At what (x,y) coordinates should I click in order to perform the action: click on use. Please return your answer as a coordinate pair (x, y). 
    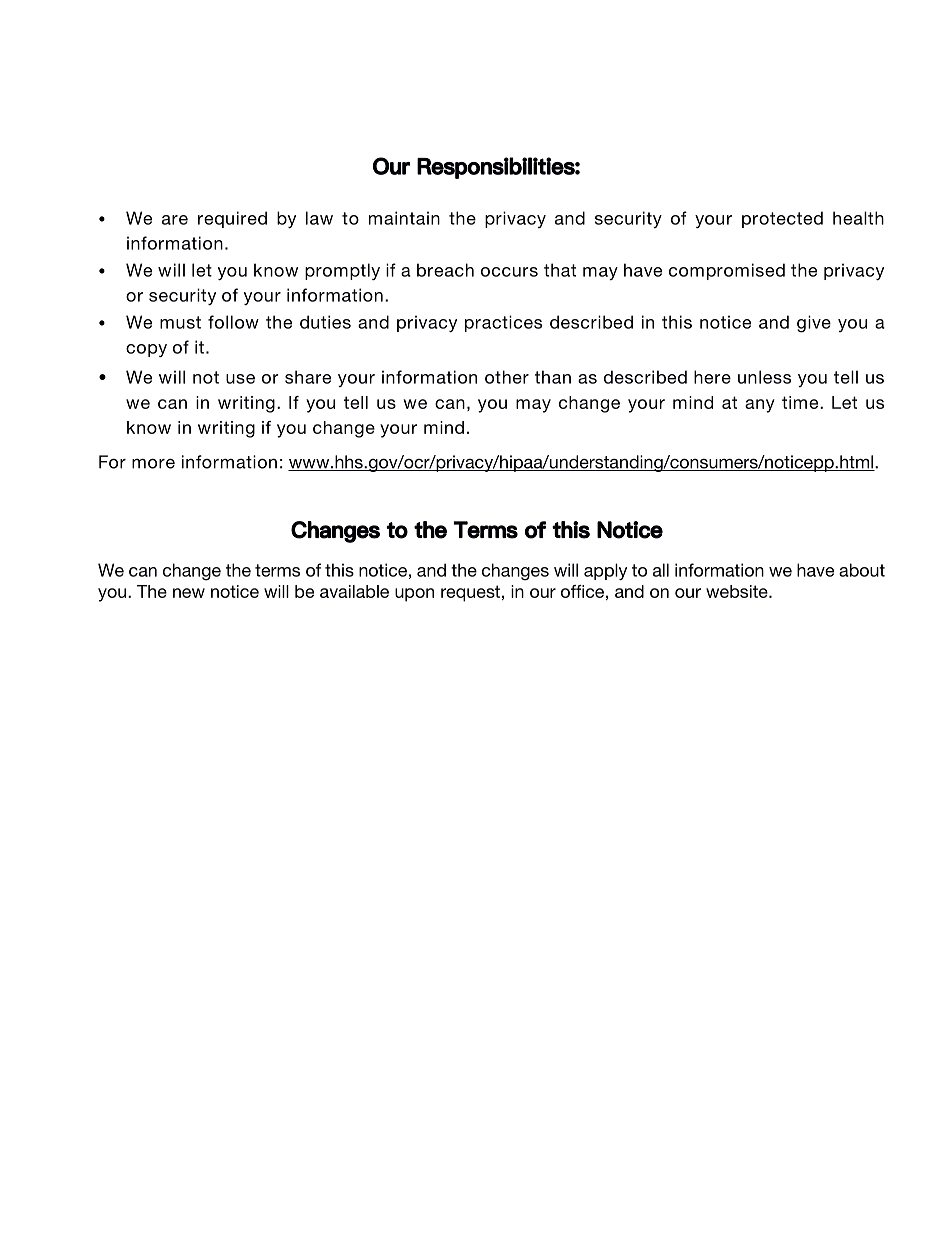
    Looking at the image, I should click on (240, 379).
